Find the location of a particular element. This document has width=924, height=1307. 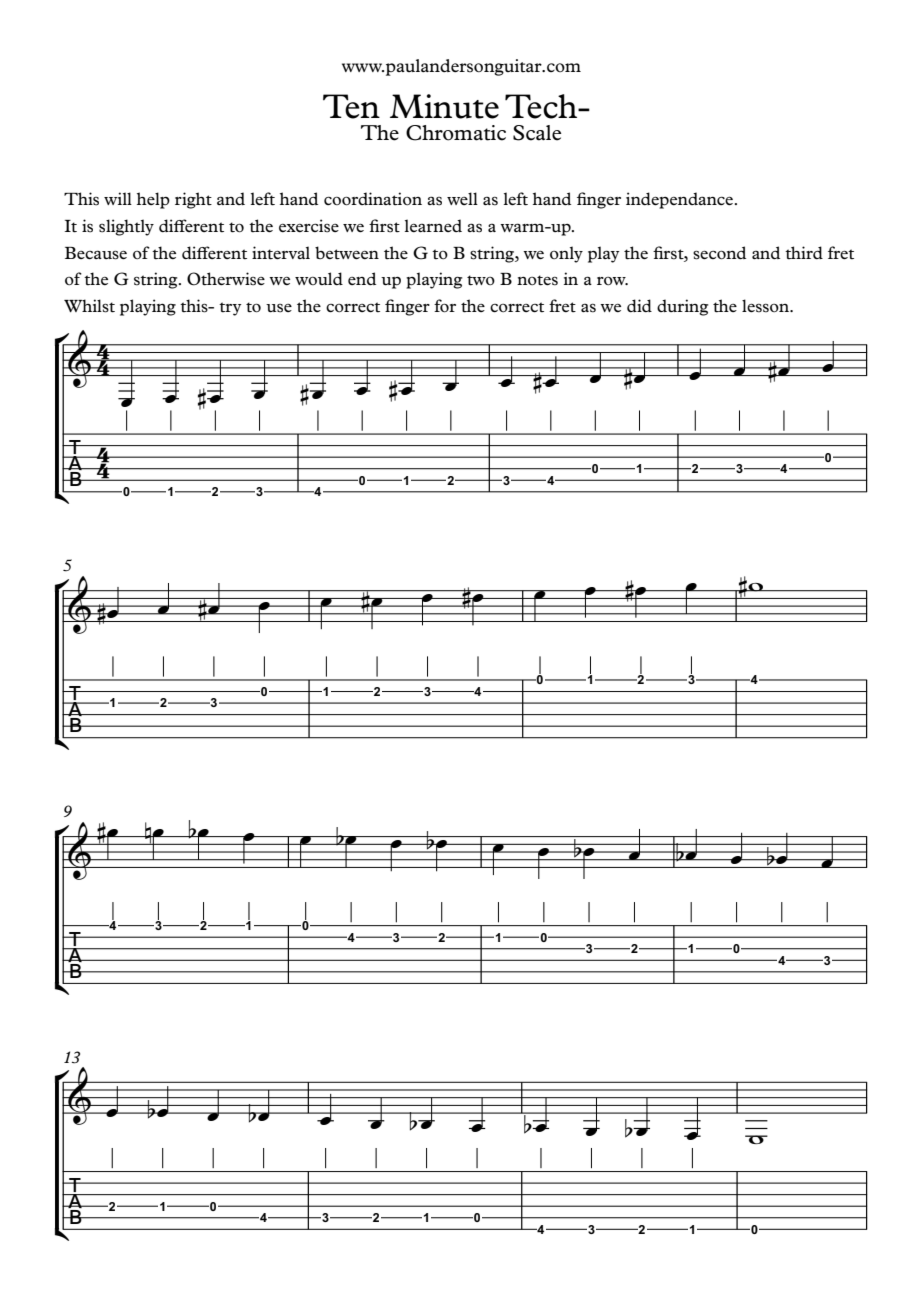

for is located at coordinates (445, 306).
